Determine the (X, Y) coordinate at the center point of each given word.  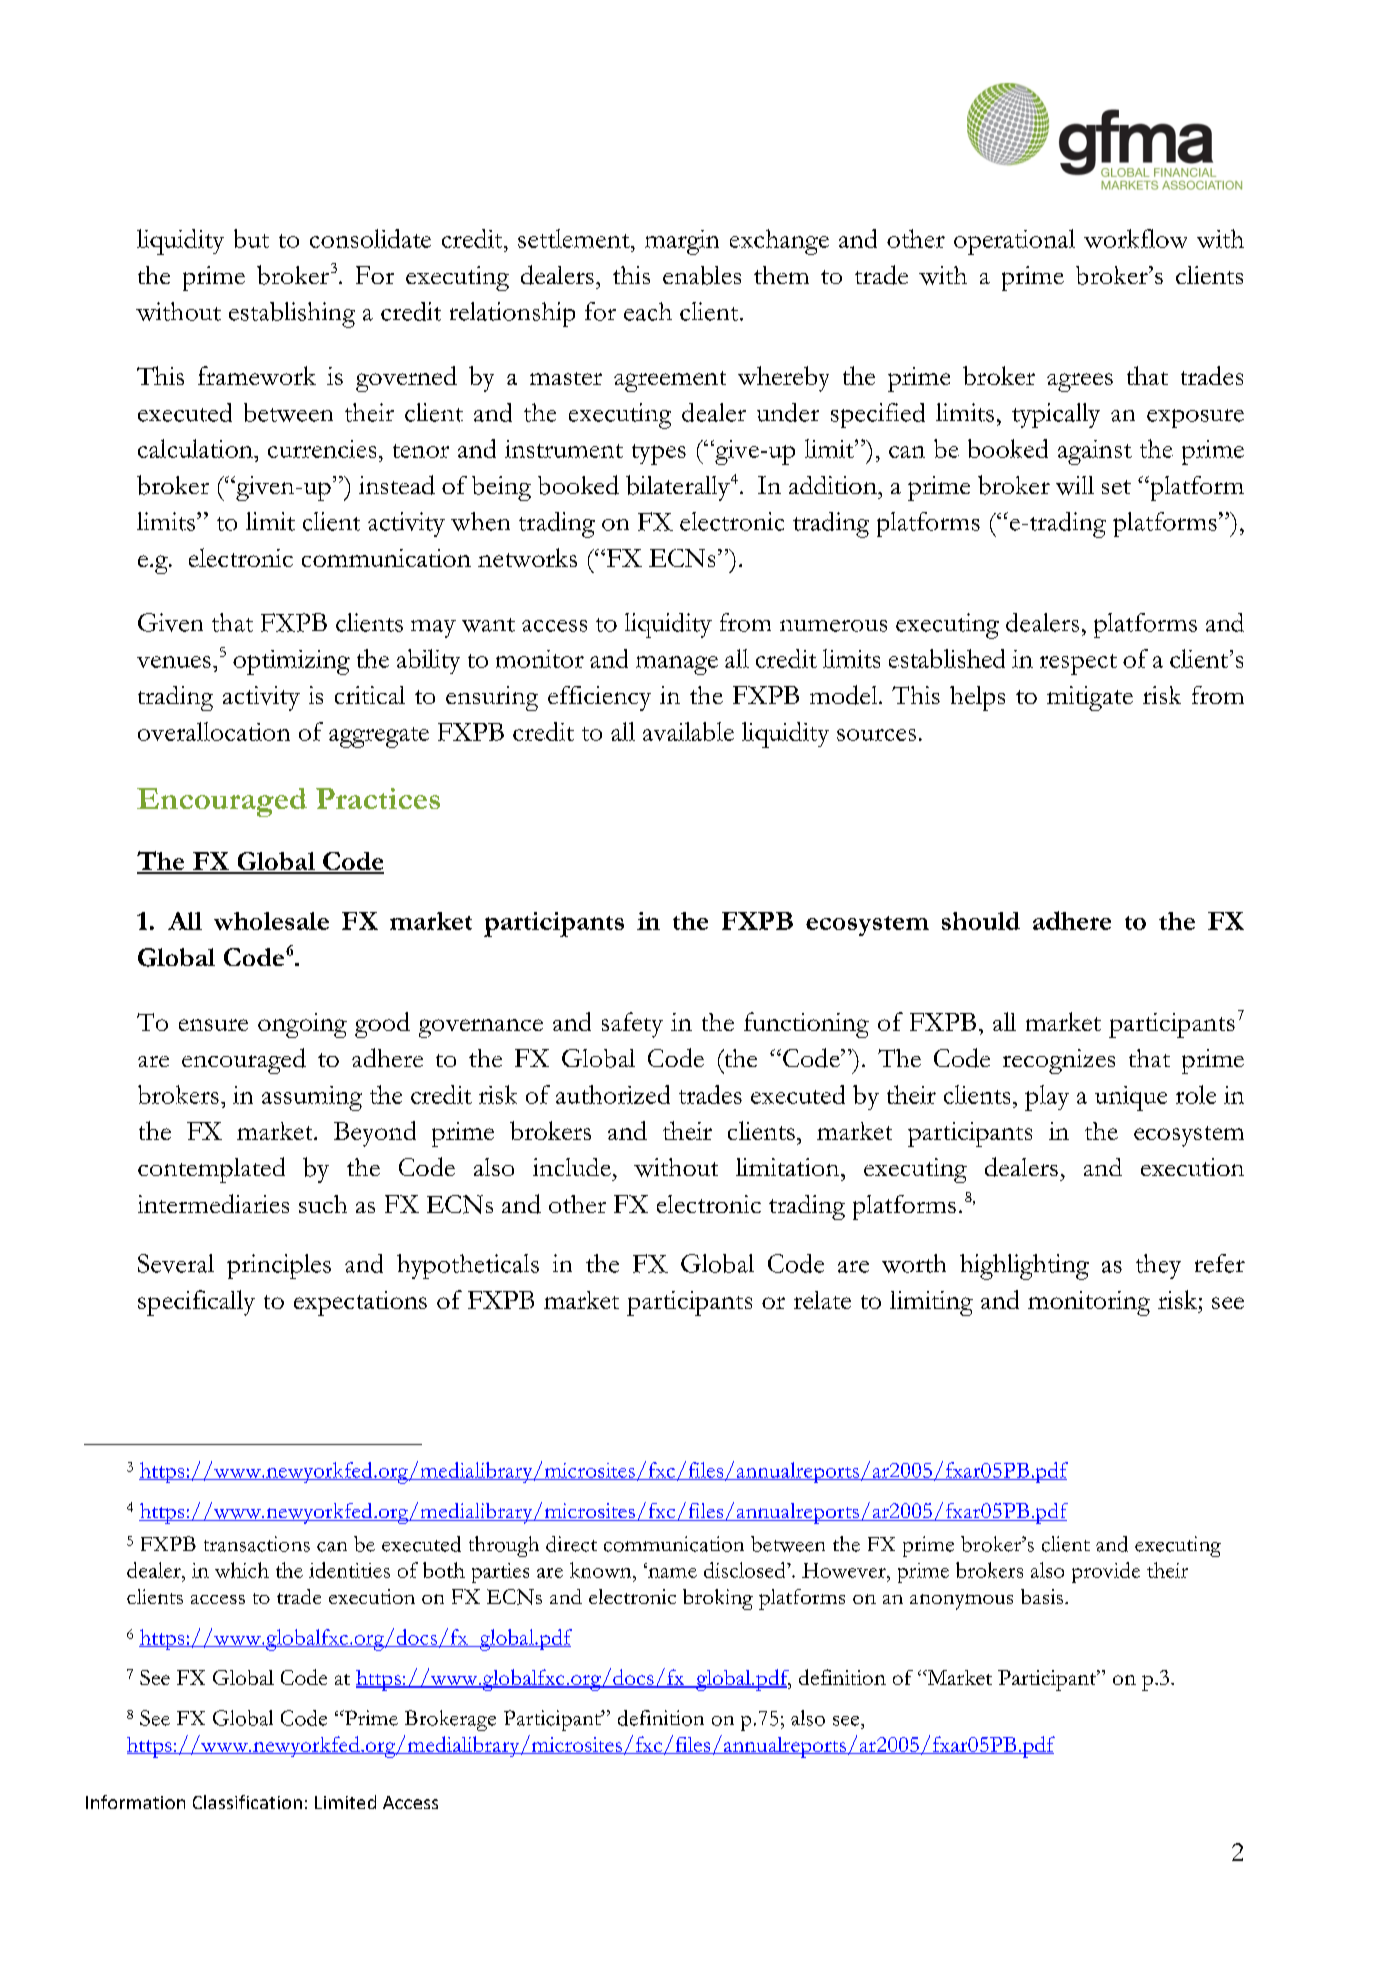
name (671, 1572)
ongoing (302, 1025)
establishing (292, 315)
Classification (247, 1802)
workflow (1135, 238)
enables (702, 275)
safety (632, 1025)
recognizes (1059, 1061)
